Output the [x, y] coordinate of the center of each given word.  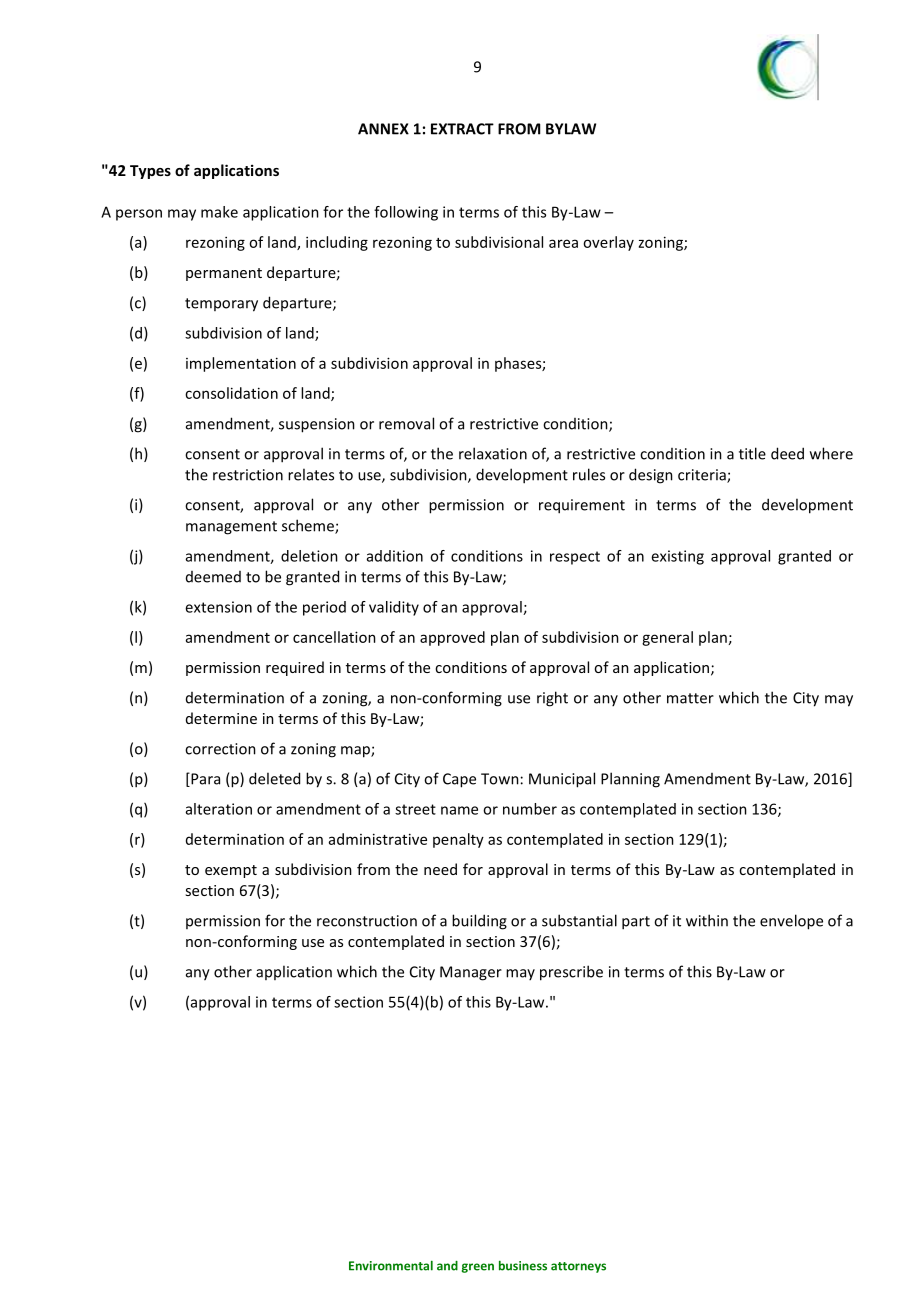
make [219, 212]
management [231, 528]
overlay [608, 243]
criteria [703, 476]
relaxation [493, 453]
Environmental [391, 1265]
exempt [231, 871]
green [478, 1268]
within [707, 920]
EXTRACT [462, 129]
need [440, 869]
